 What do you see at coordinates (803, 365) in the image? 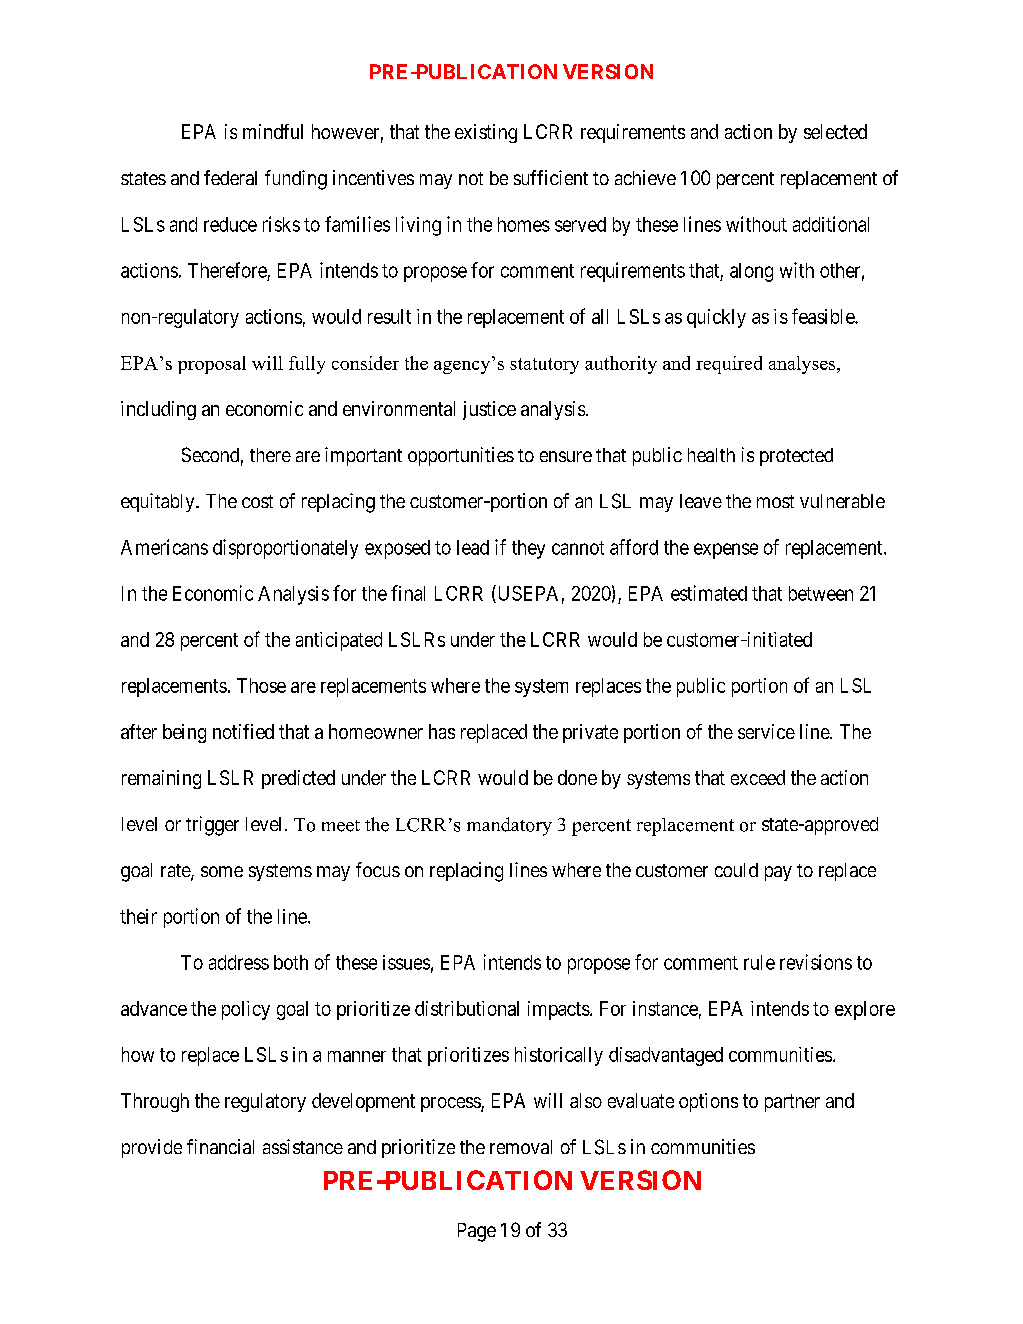
I see `analyses` at bounding box center [803, 365].
